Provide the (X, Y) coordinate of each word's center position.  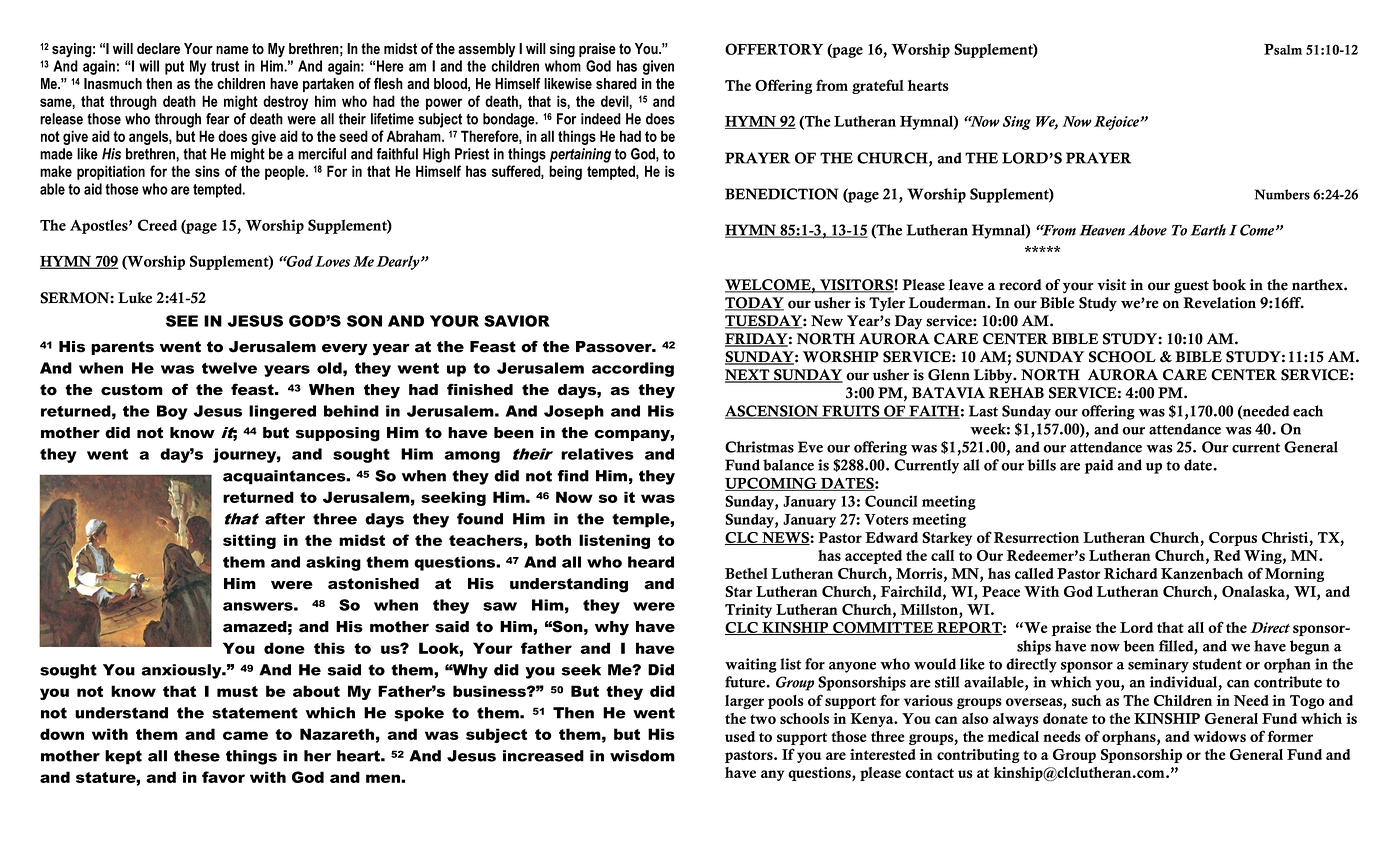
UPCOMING (772, 484)
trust (225, 66)
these (197, 756)
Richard (1130, 573)
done (284, 648)
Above (1147, 230)
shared (616, 84)
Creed (157, 225)
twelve (229, 368)
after (285, 519)
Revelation (1219, 303)
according (633, 369)
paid (1099, 466)
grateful (878, 86)
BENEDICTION (781, 194)
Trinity (748, 611)
